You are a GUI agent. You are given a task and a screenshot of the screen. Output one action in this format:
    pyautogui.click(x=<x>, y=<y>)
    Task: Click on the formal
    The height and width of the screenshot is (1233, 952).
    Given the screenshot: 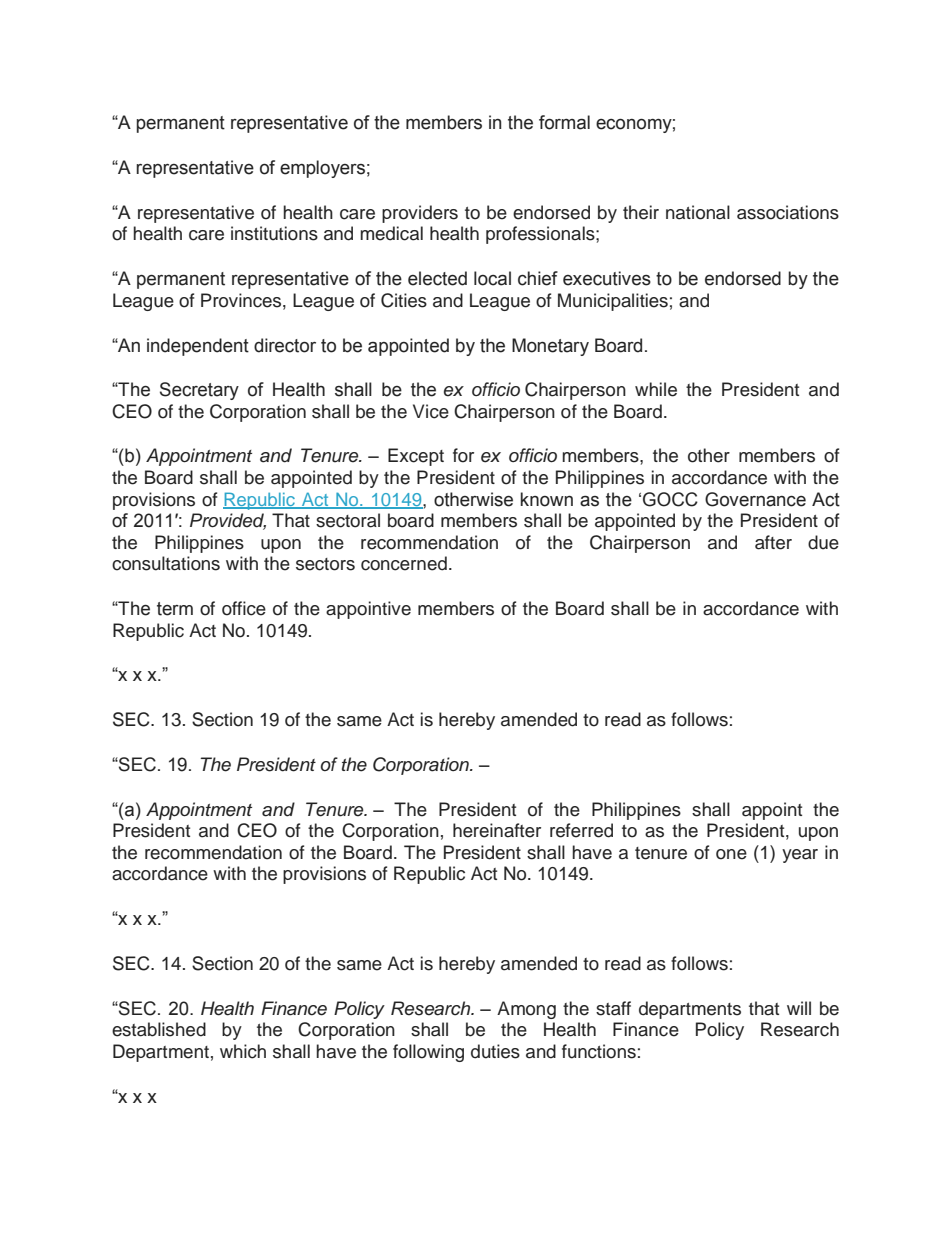 What is the action you would take?
    pyautogui.click(x=564, y=122)
